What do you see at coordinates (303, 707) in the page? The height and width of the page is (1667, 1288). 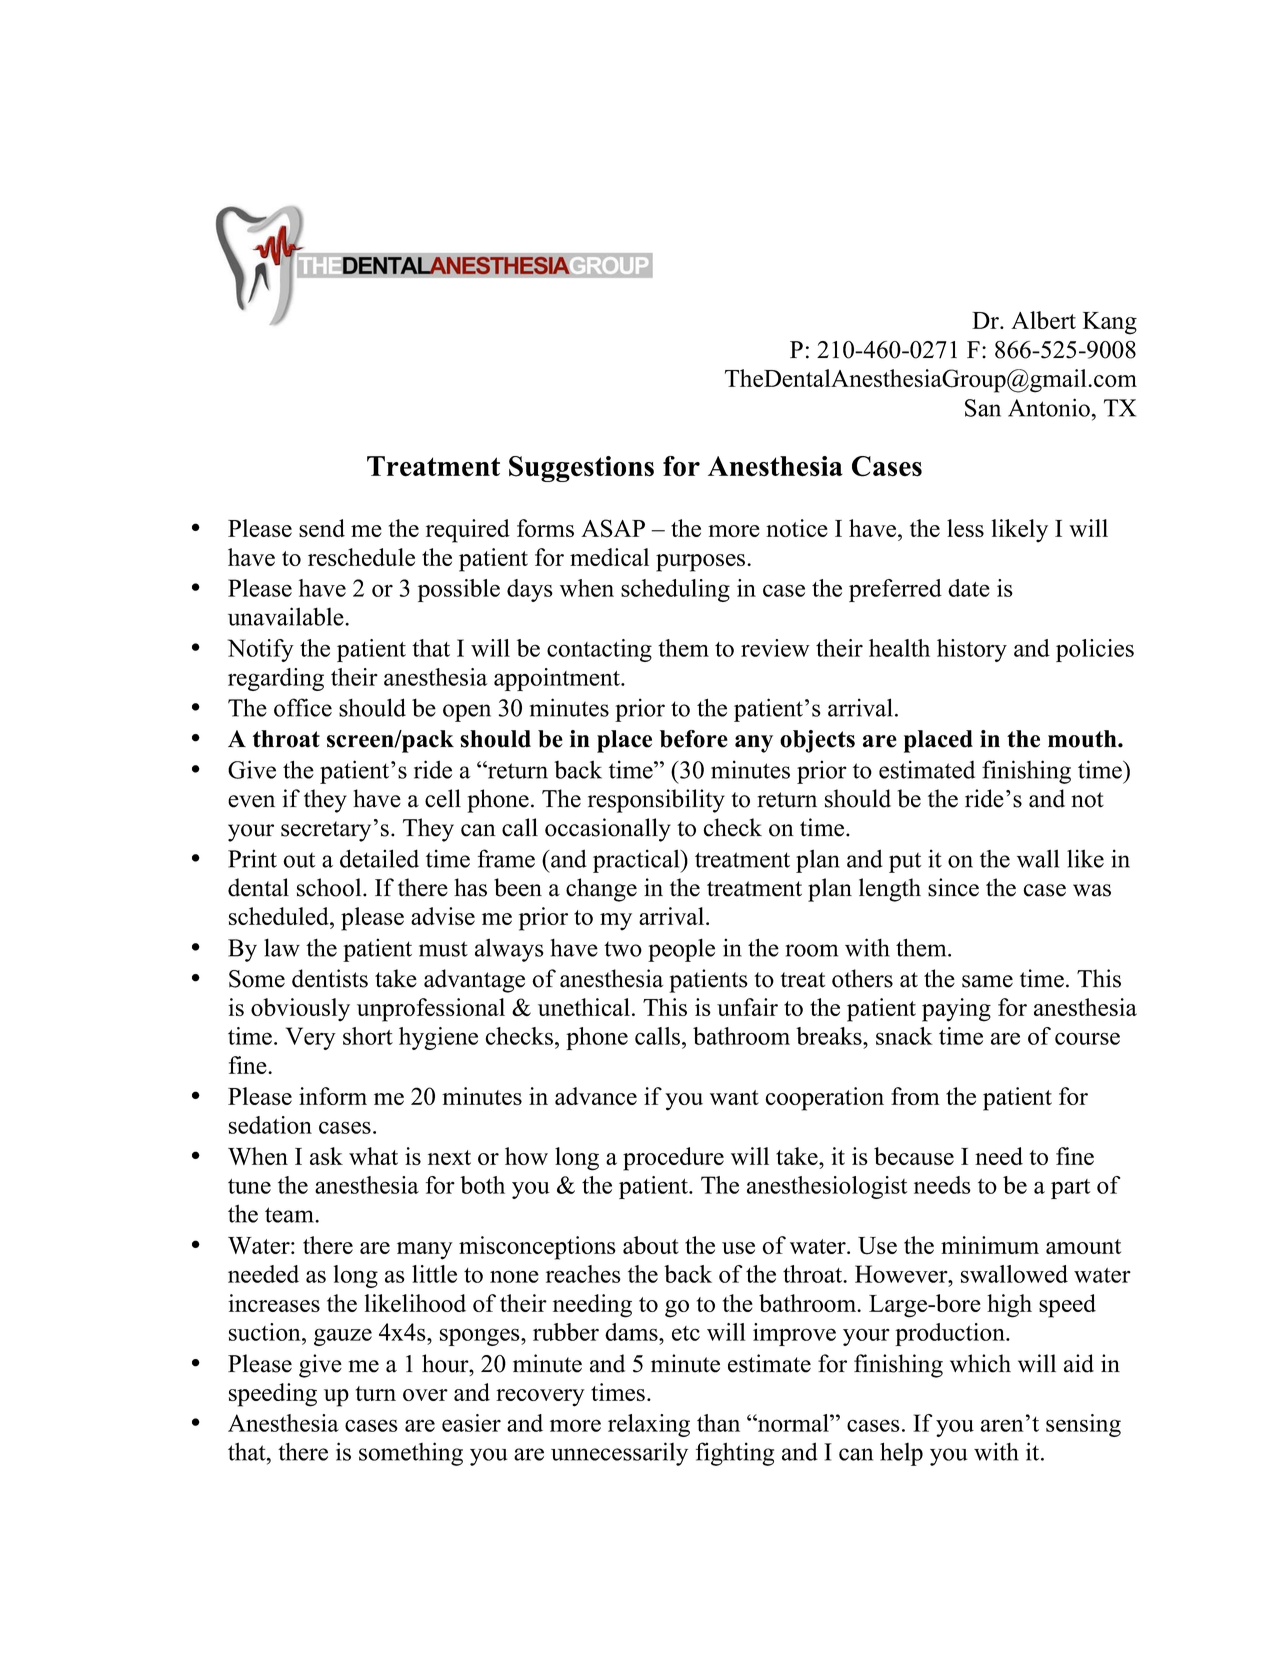 I see `office` at bounding box center [303, 707].
